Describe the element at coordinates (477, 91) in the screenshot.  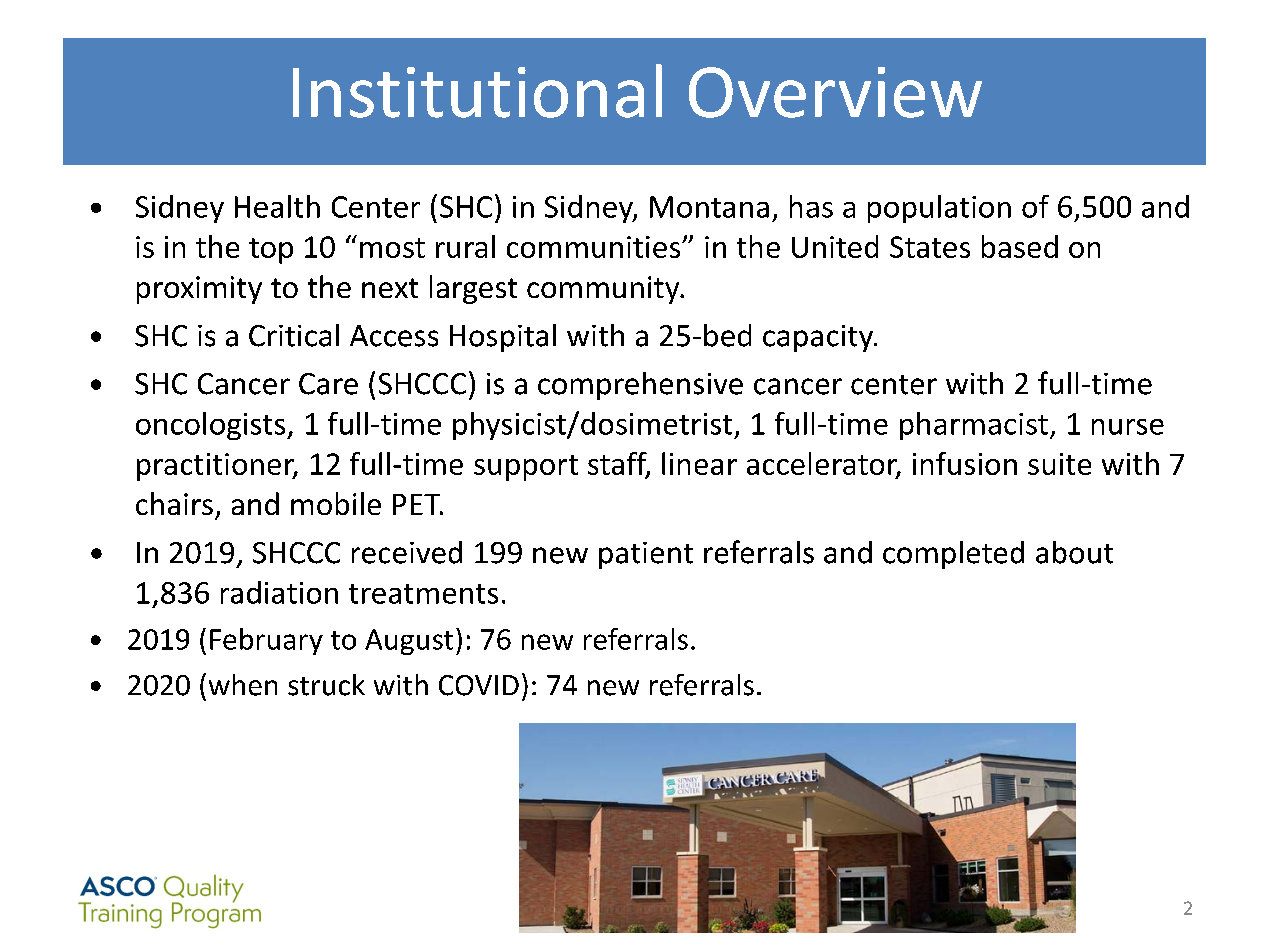
I see `Institutional` at that location.
